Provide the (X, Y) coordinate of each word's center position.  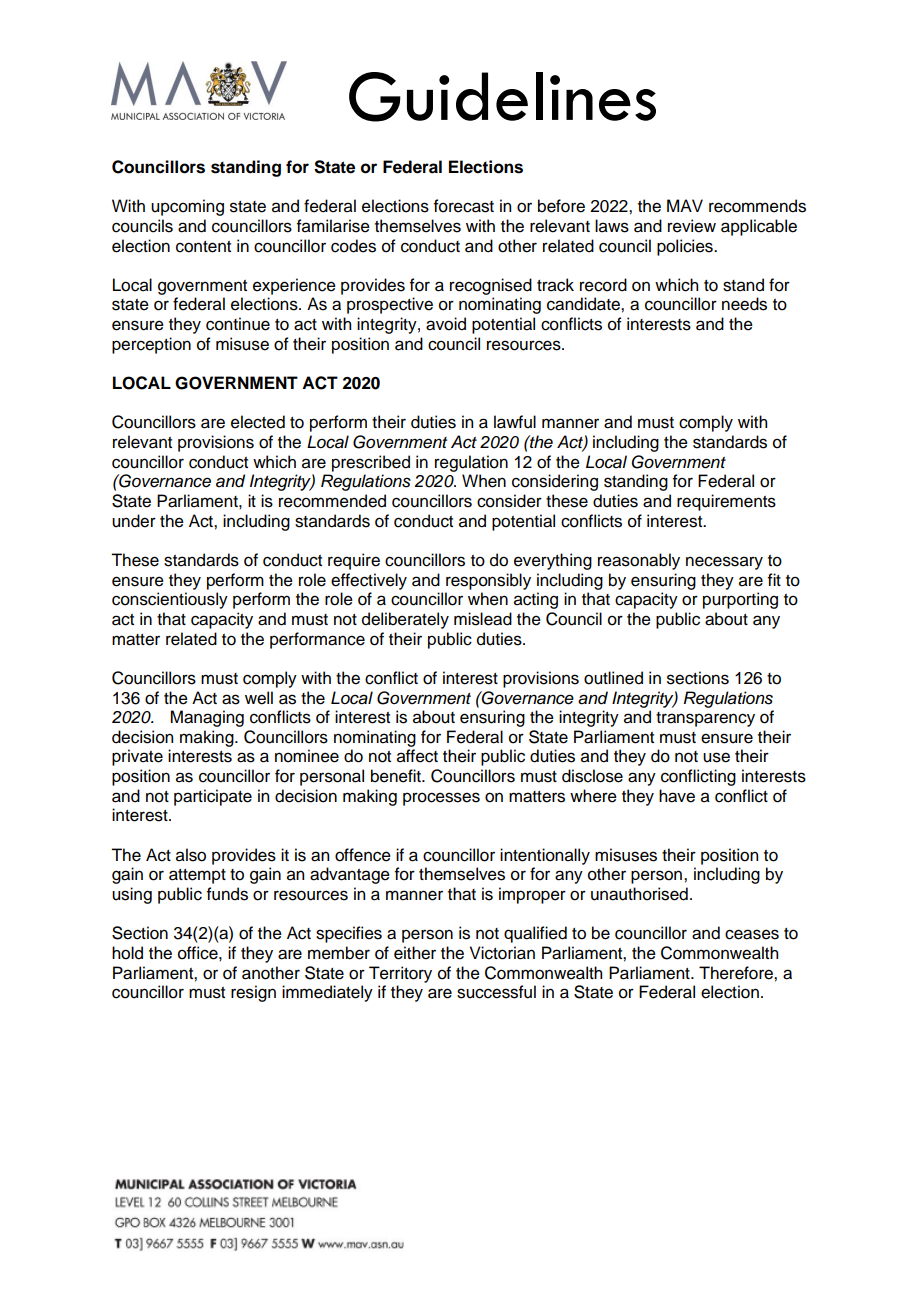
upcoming (187, 207)
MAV (685, 205)
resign (253, 993)
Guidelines (502, 97)
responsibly (488, 581)
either (415, 953)
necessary (724, 563)
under (134, 521)
